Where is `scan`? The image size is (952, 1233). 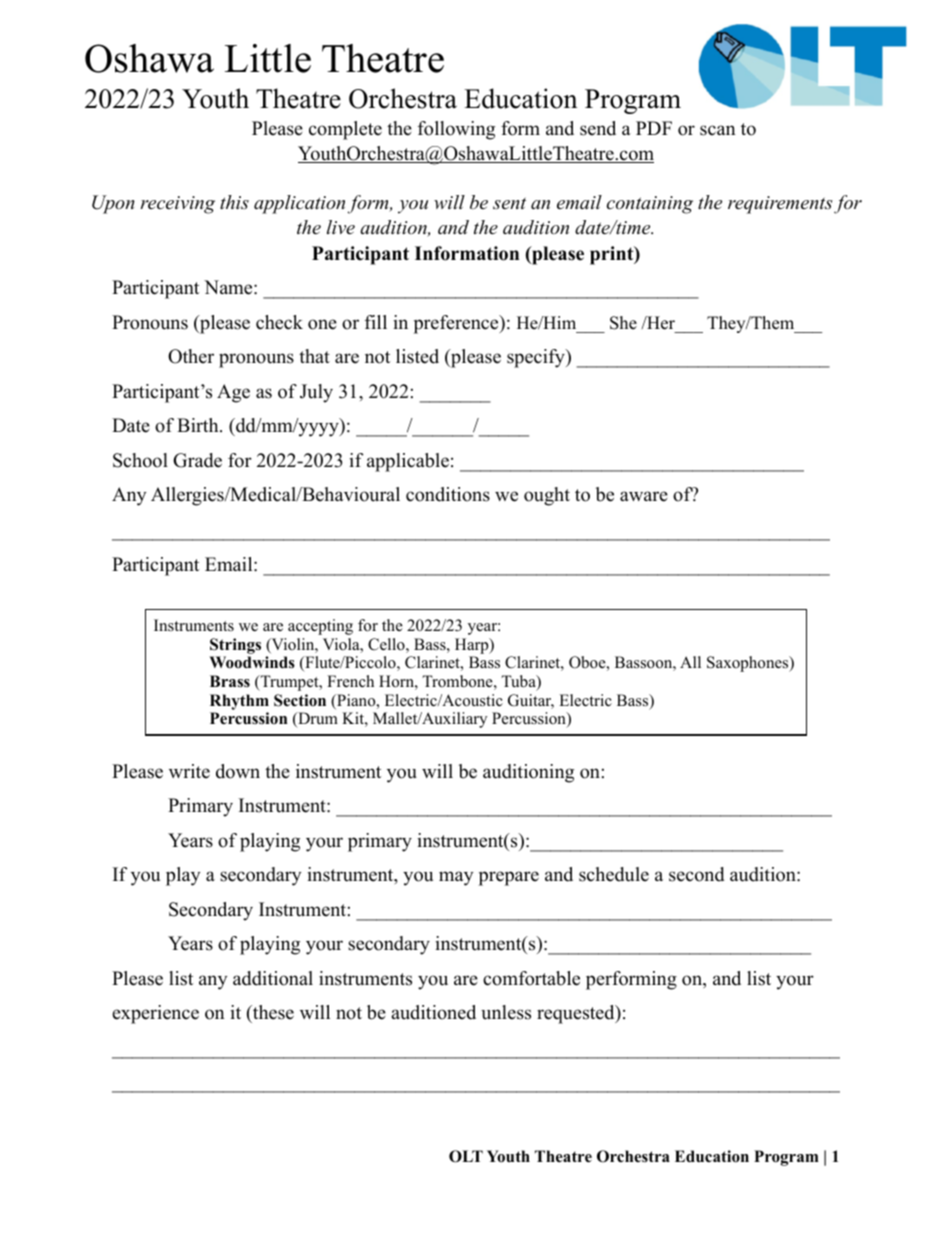 scan is located at coordinates (718, 130).
